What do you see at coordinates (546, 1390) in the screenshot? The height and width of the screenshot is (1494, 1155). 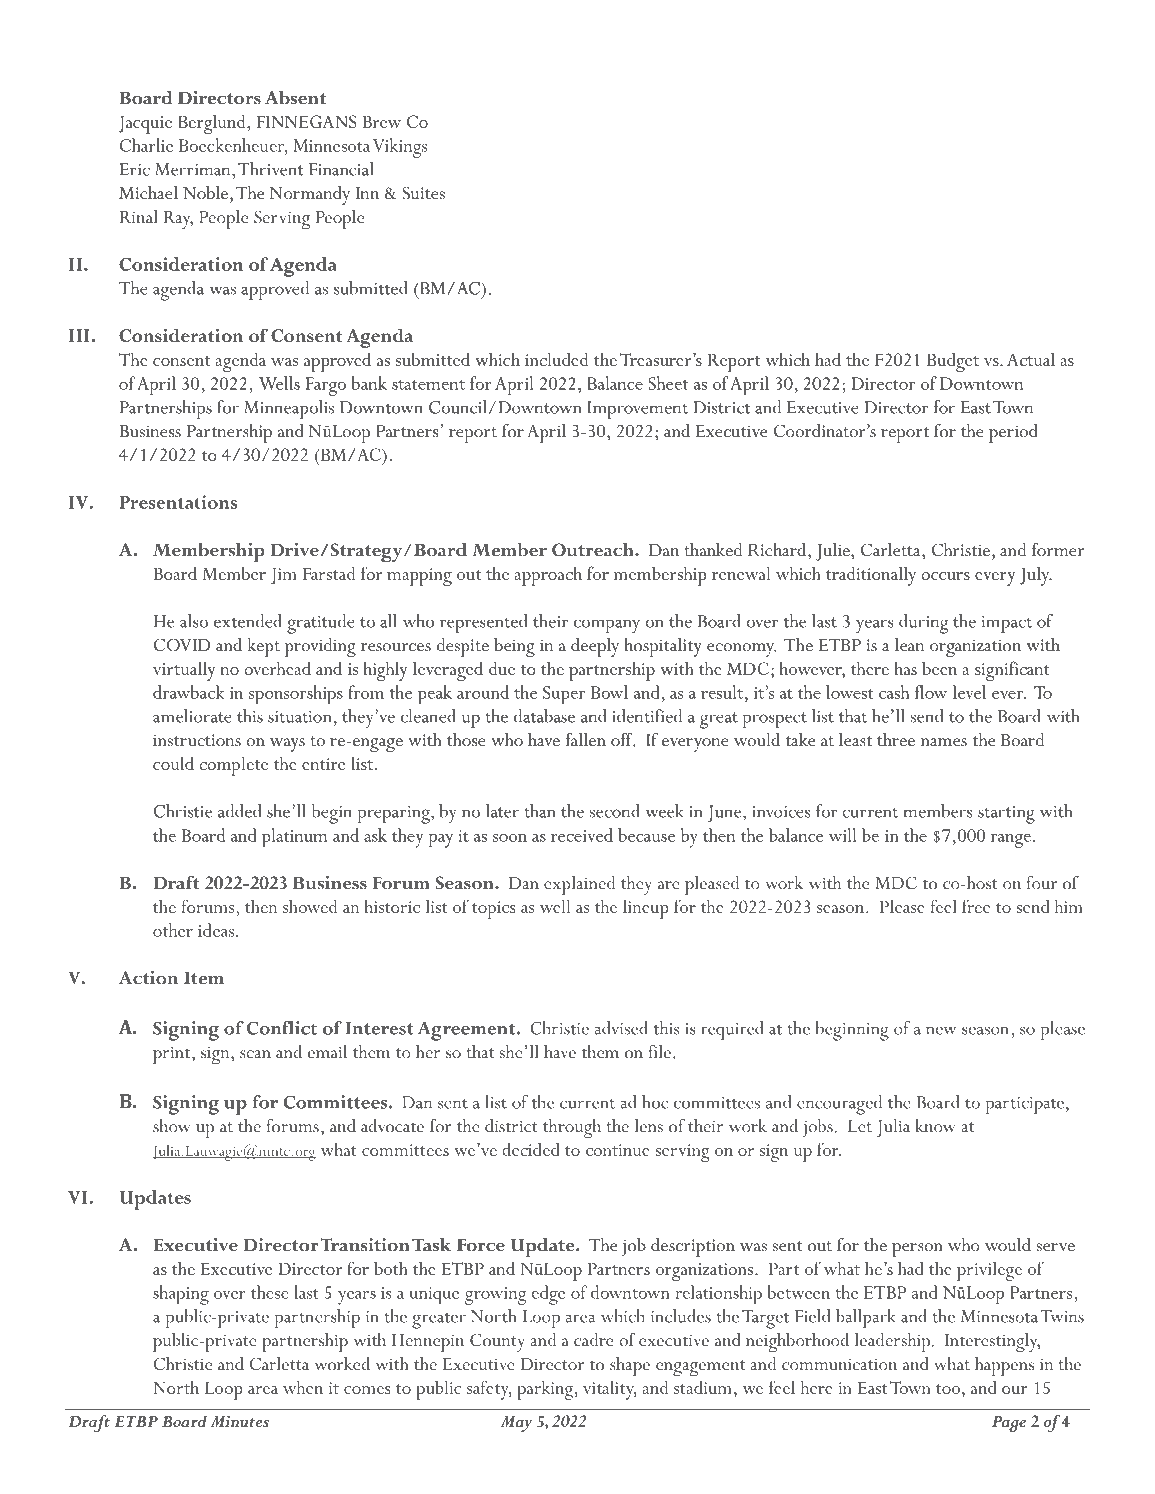 I see `parking` at bounding box center [546, 1390].
